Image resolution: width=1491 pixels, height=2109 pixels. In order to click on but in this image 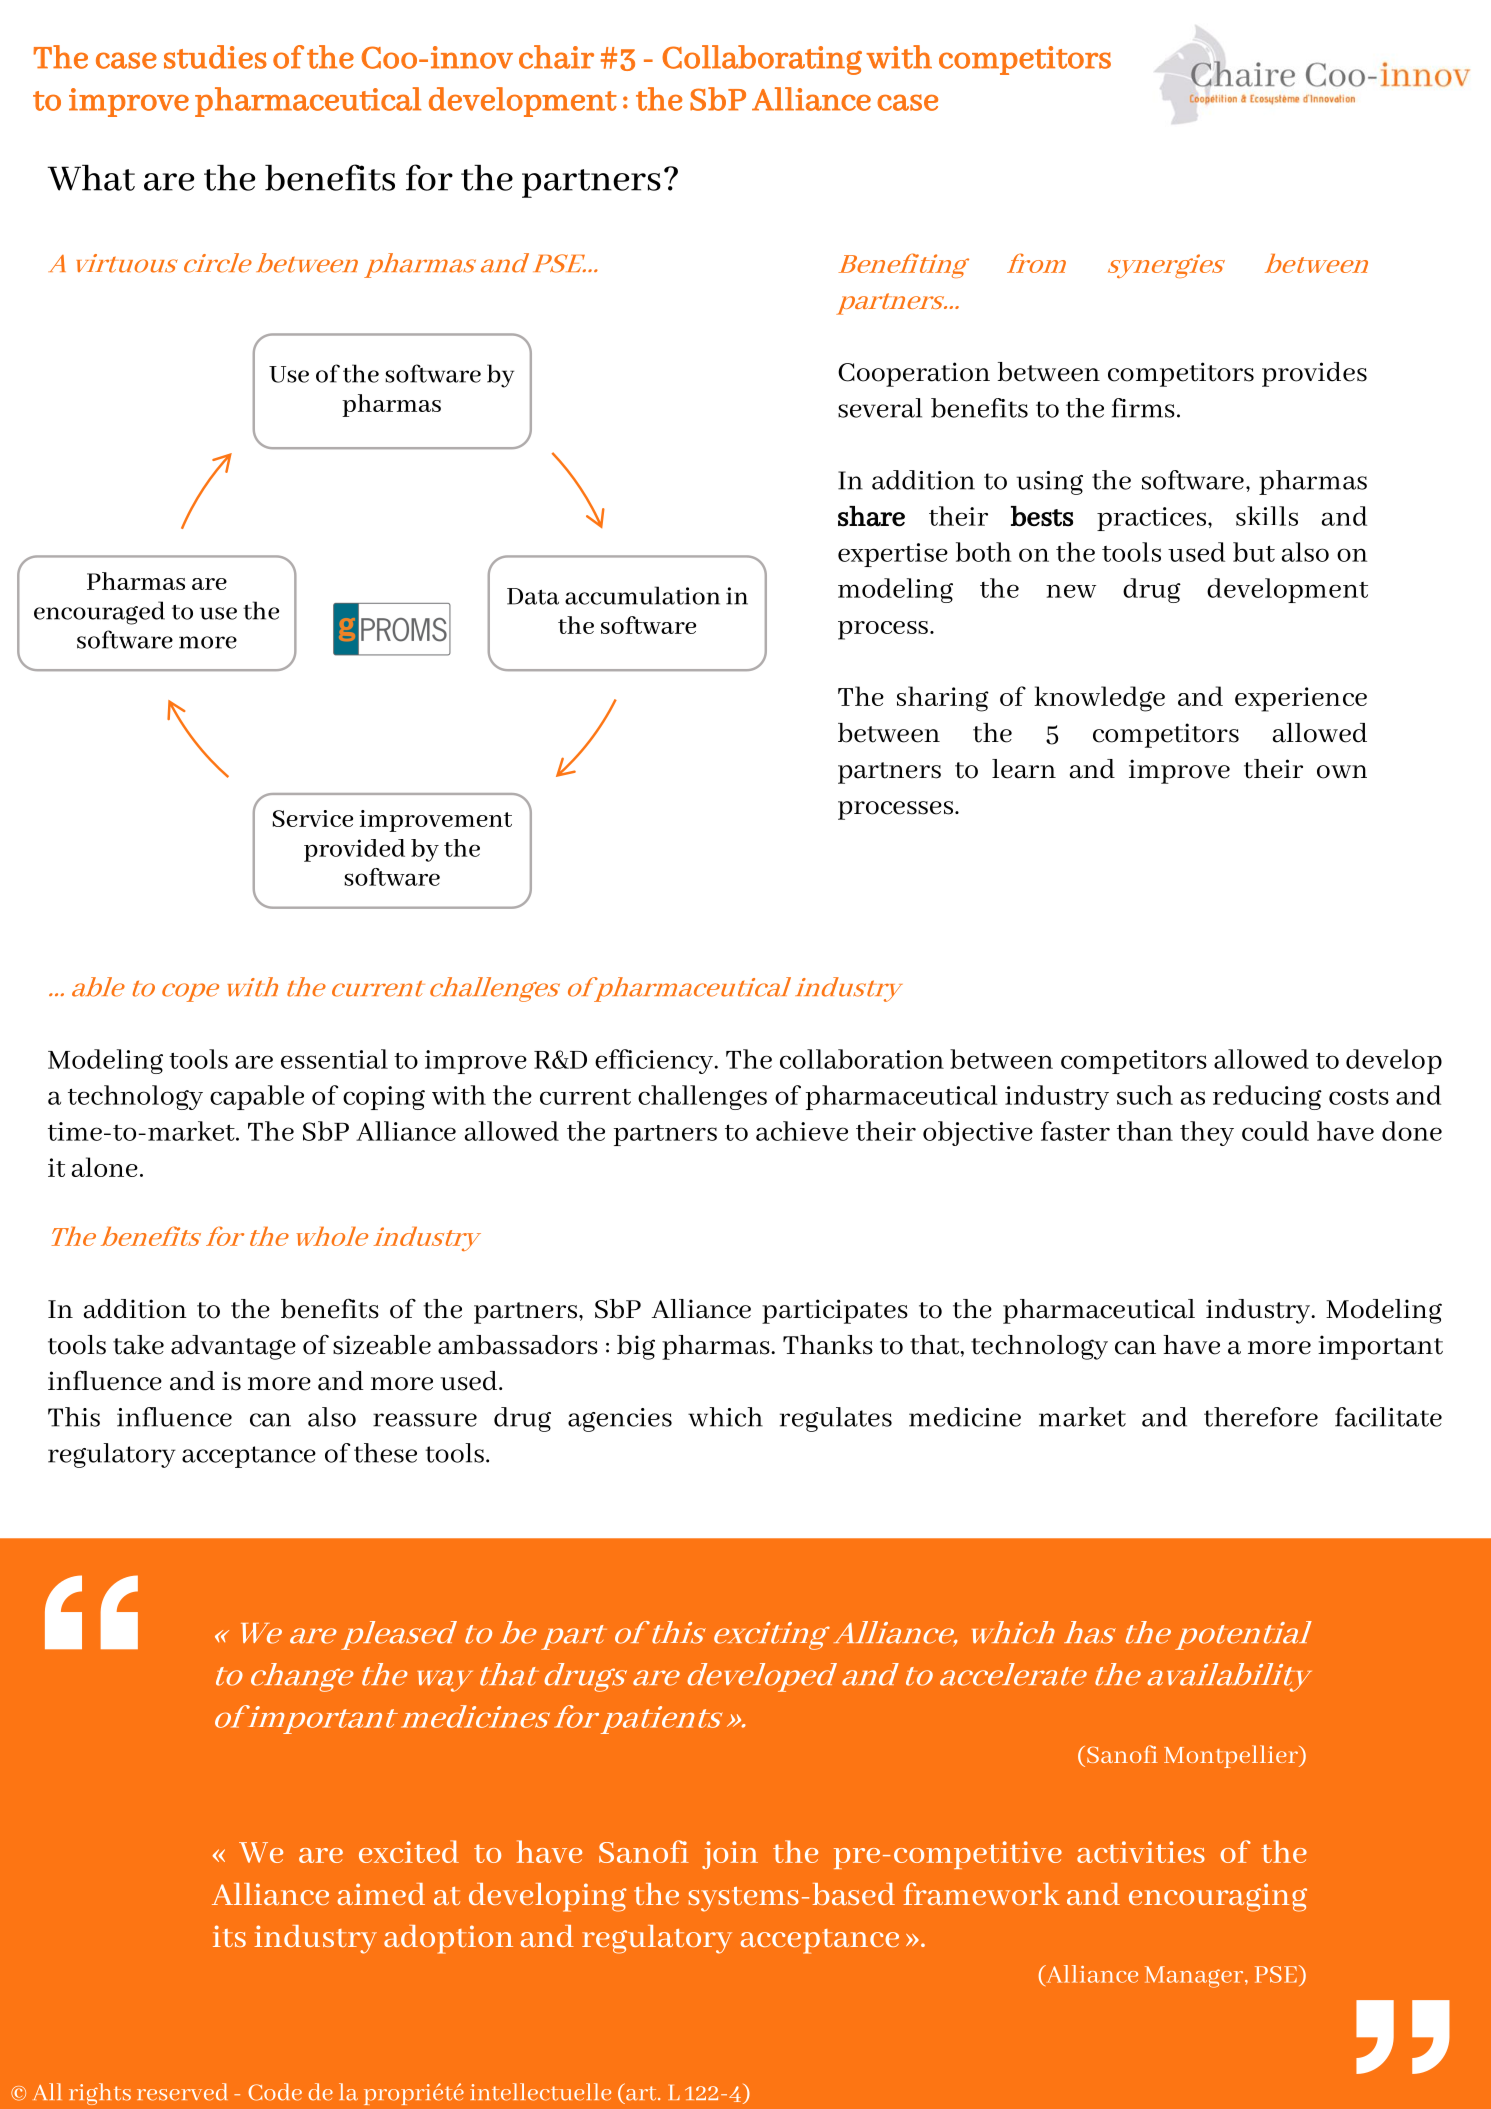, I will do `click(1254, 552)`.
